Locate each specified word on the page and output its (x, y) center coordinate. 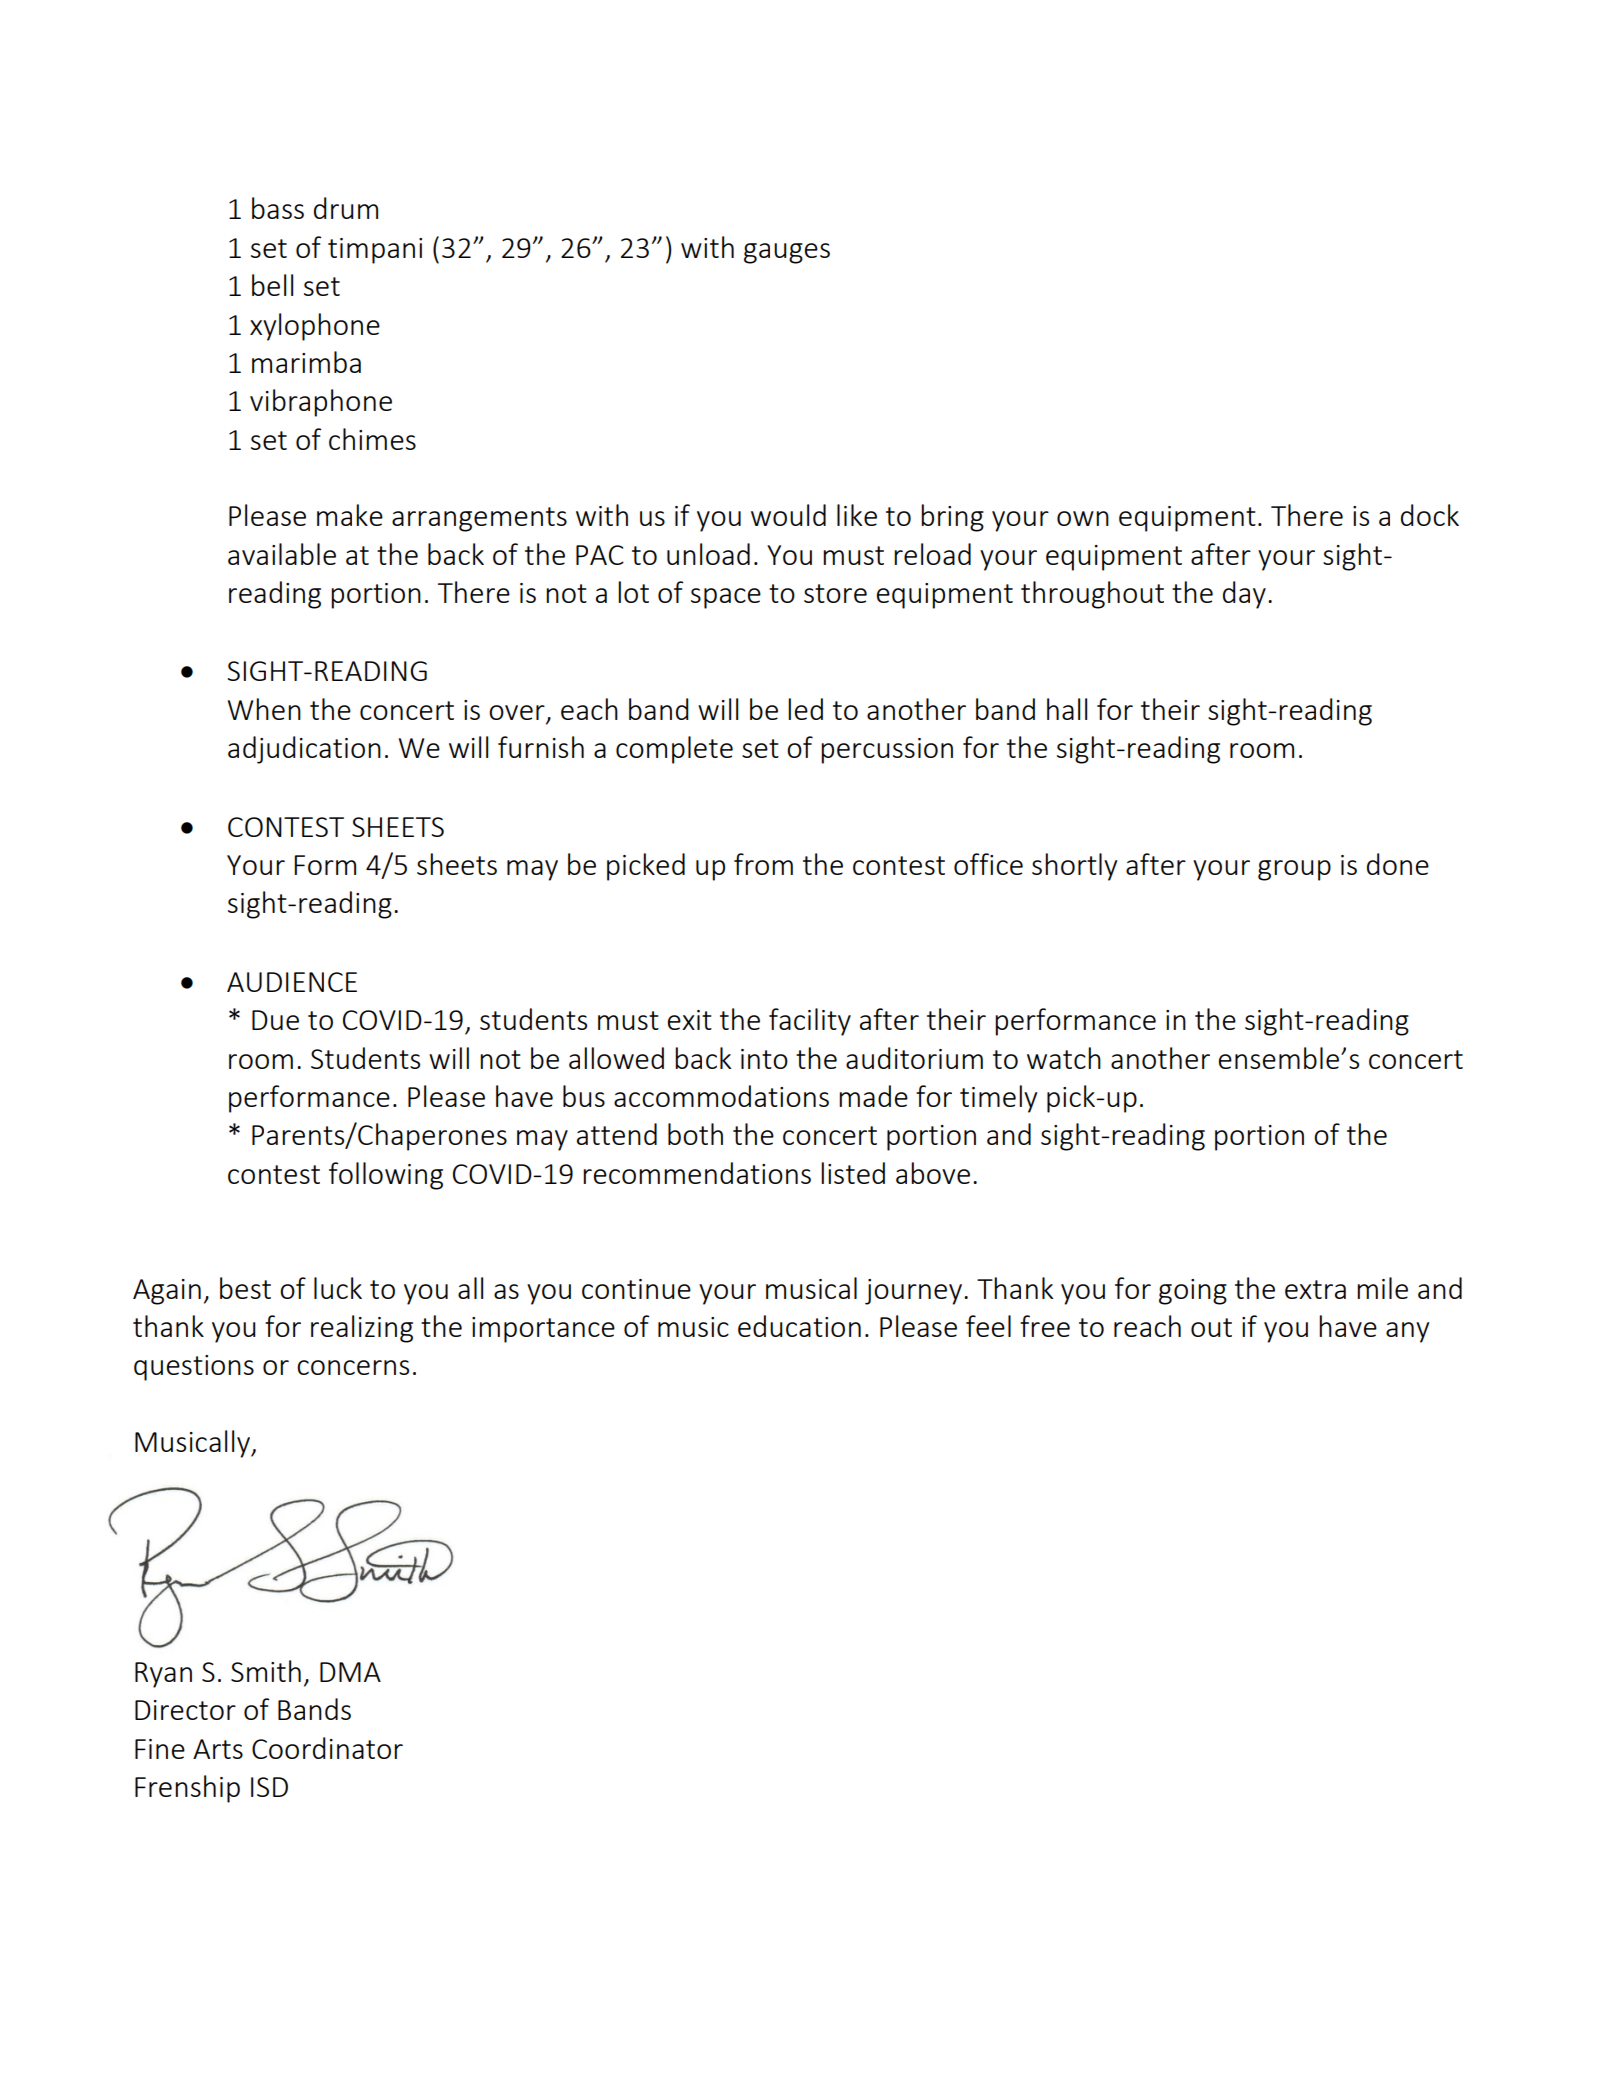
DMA (350, 1672)
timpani (375, 251)
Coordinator (327, 1748)
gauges (787, 253)
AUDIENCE (292, 982)
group (1294, 870)
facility (810, 1022)
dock (1430, 515)
